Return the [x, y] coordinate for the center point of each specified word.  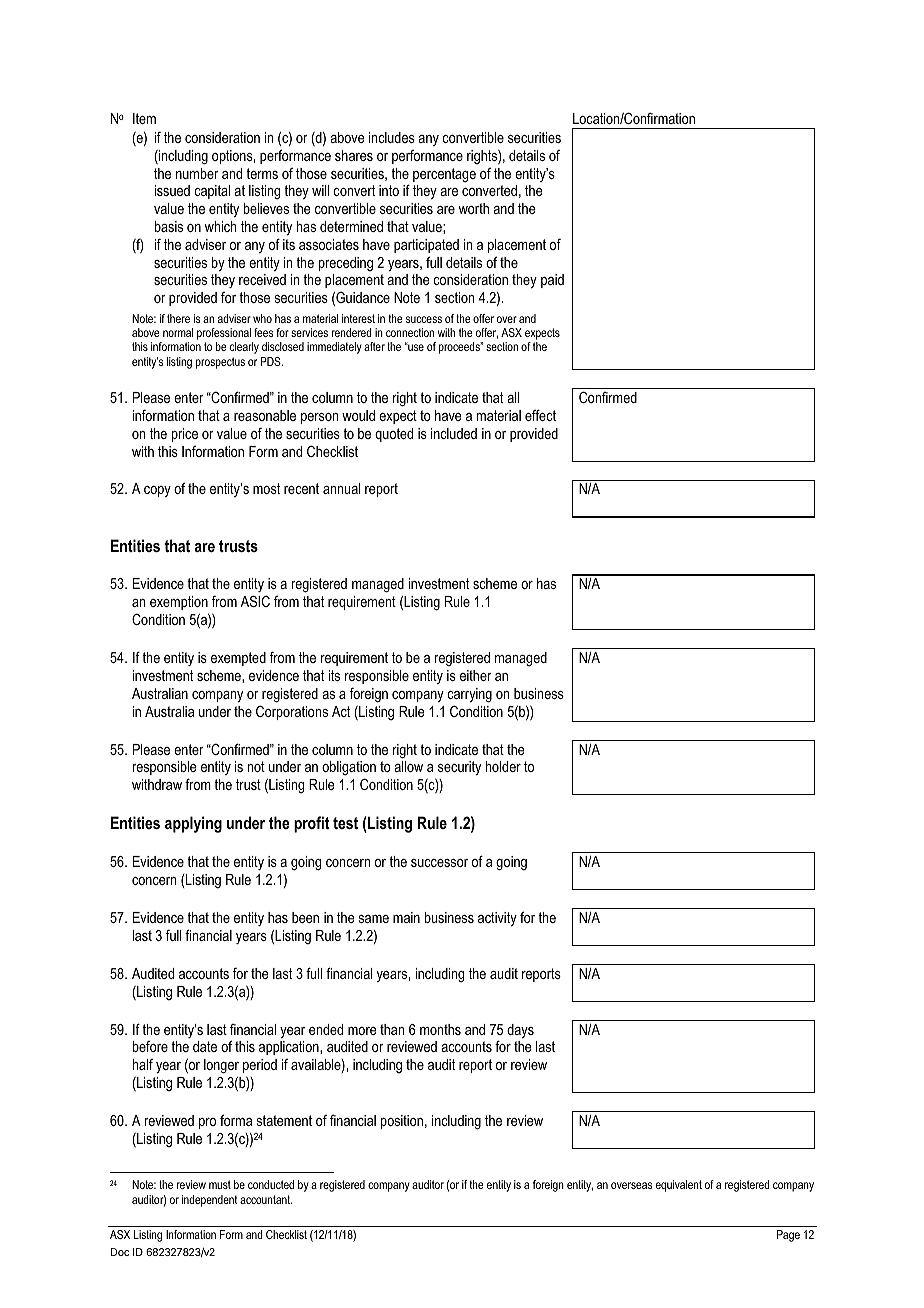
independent [210, 1201]
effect [540, 415]
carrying [469, 695]
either [476, 675]
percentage [444, 175]
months [440, 1029]
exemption [179, 603]
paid [552, 281]
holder [503, 766]
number [197, 173]
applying [193, 824]
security [459, 768]
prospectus [220, 363]
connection [410, 332]
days [520, 1031]
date [205, 1046]
